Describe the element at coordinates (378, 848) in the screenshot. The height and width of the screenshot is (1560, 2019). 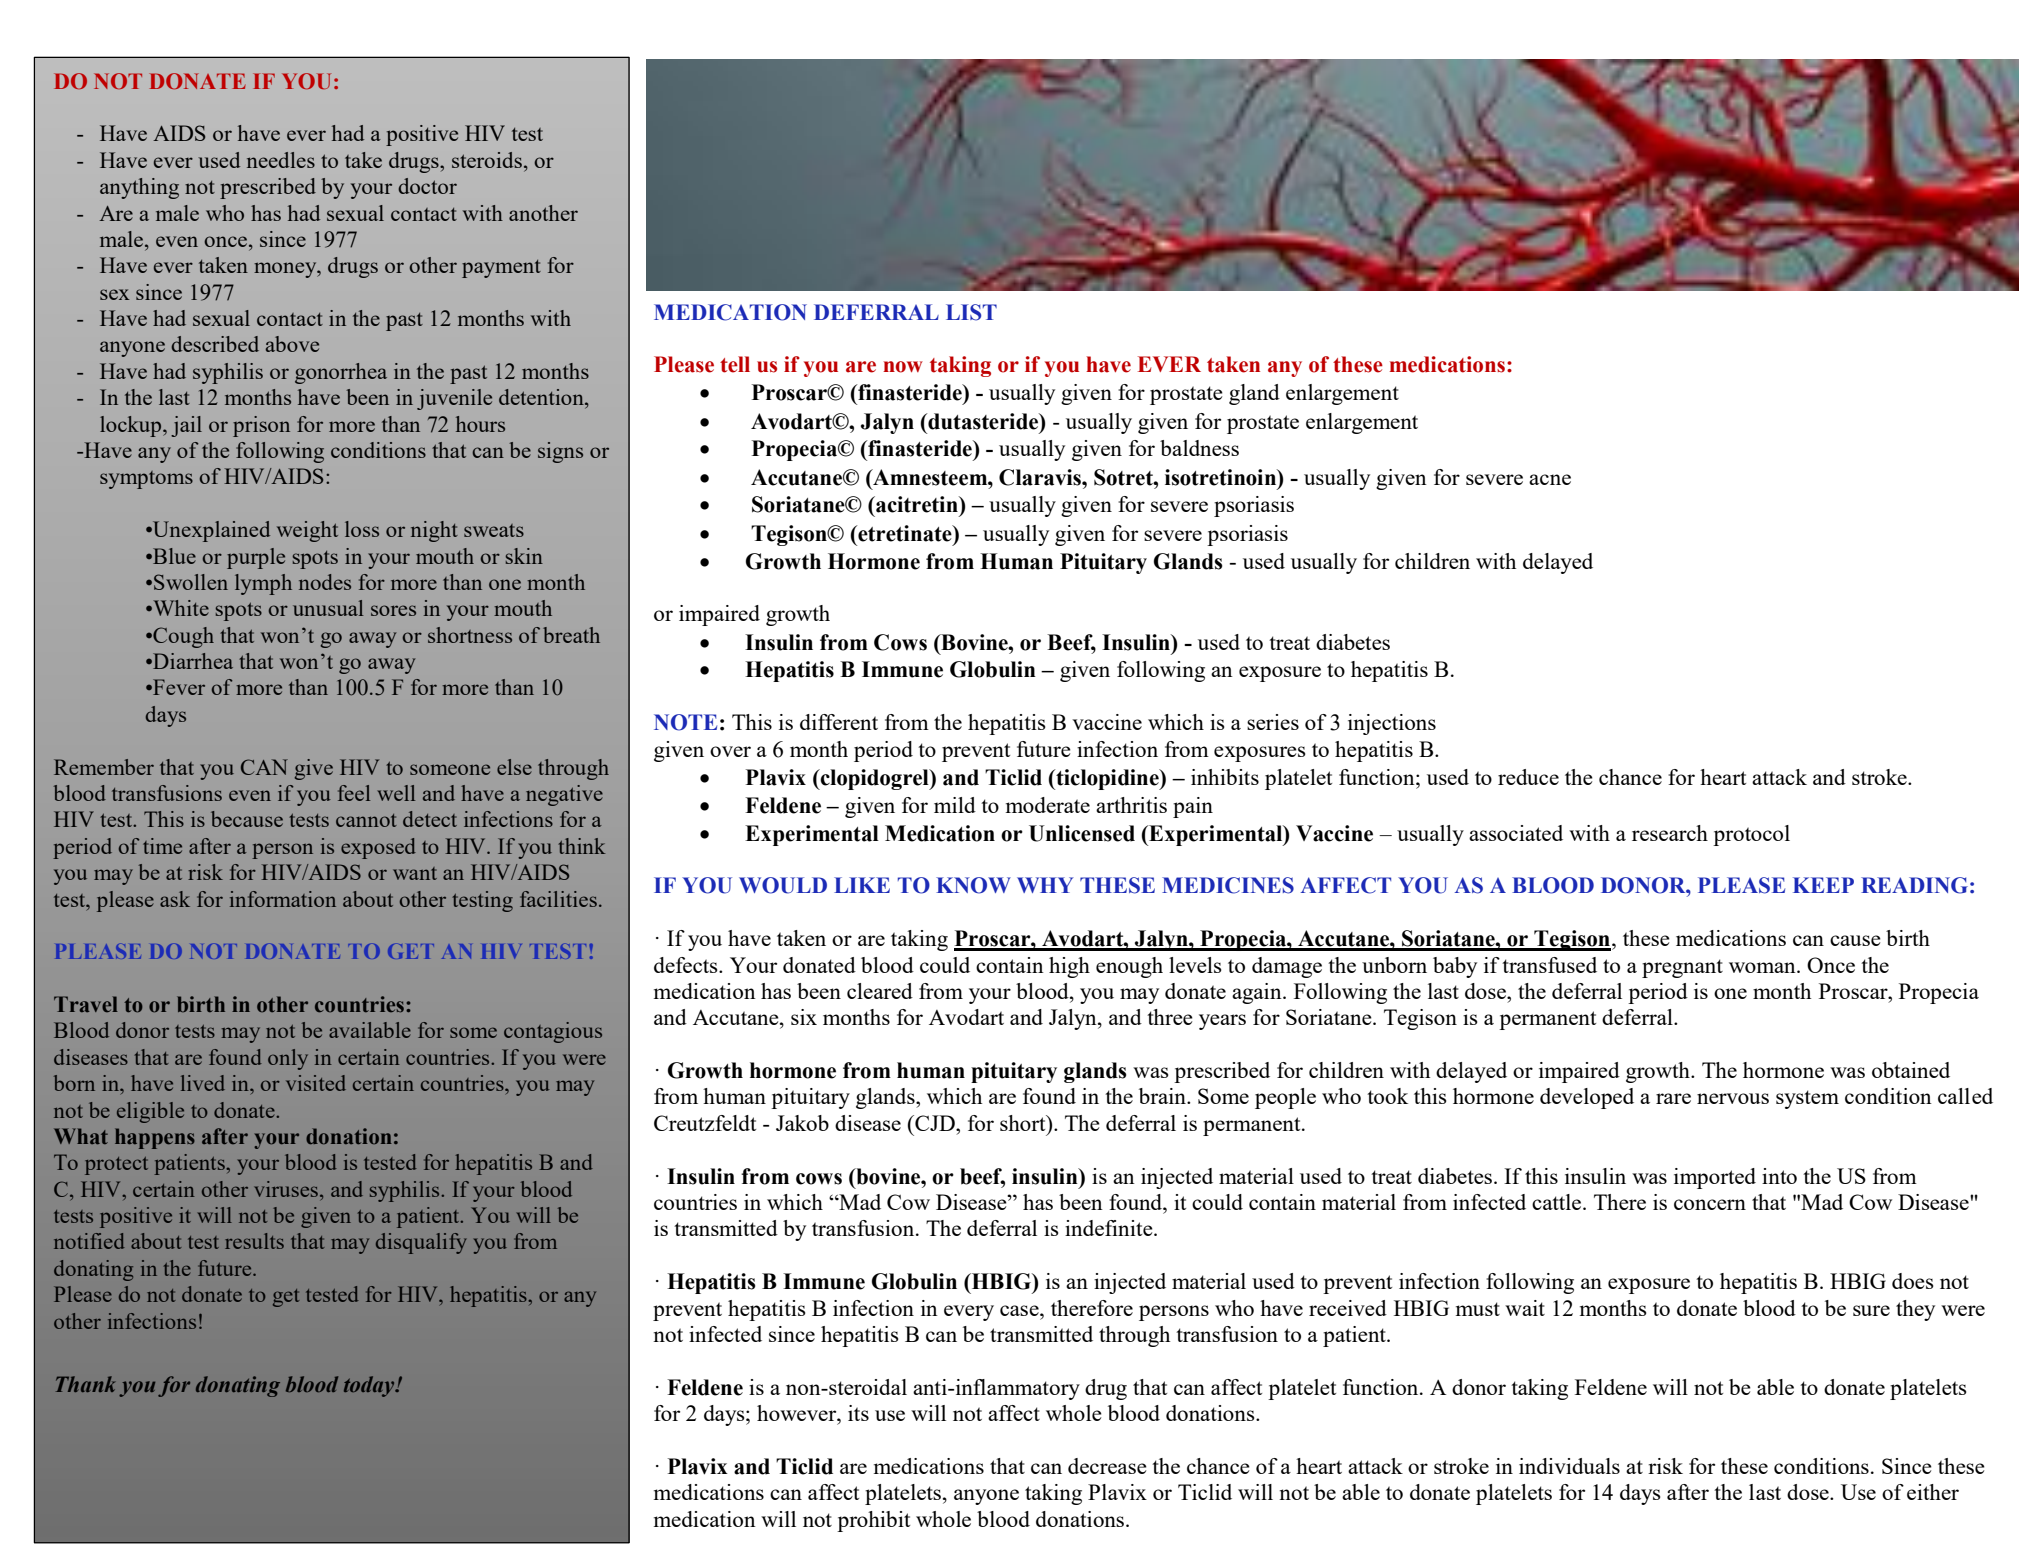
I see `exposed` at that location.
